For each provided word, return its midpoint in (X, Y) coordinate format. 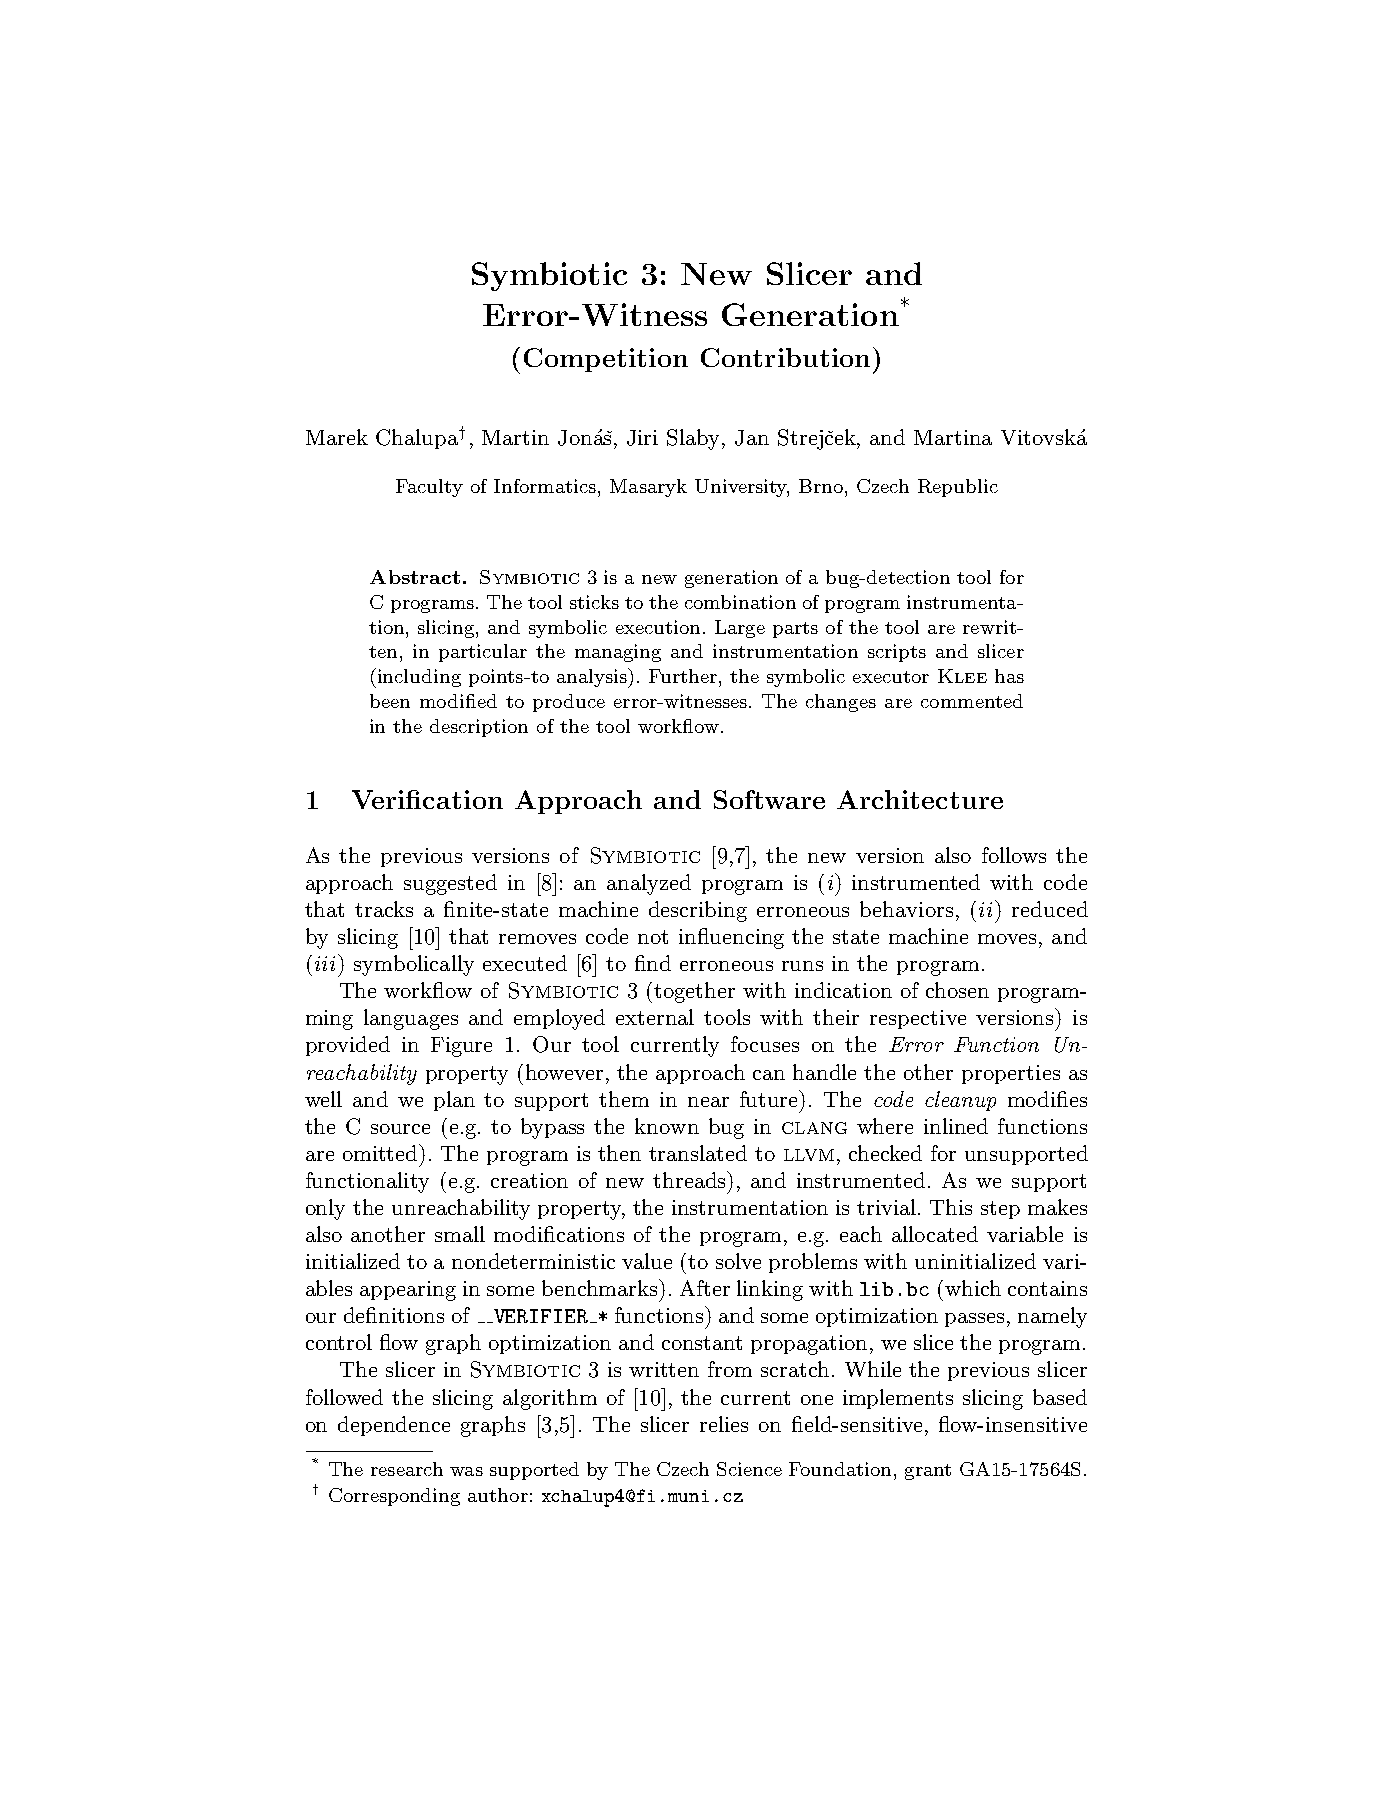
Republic (958, 488)
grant (928, 1472)
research (407, 1469)
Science (749, 1469)
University (742, 488)
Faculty (429, 488)
